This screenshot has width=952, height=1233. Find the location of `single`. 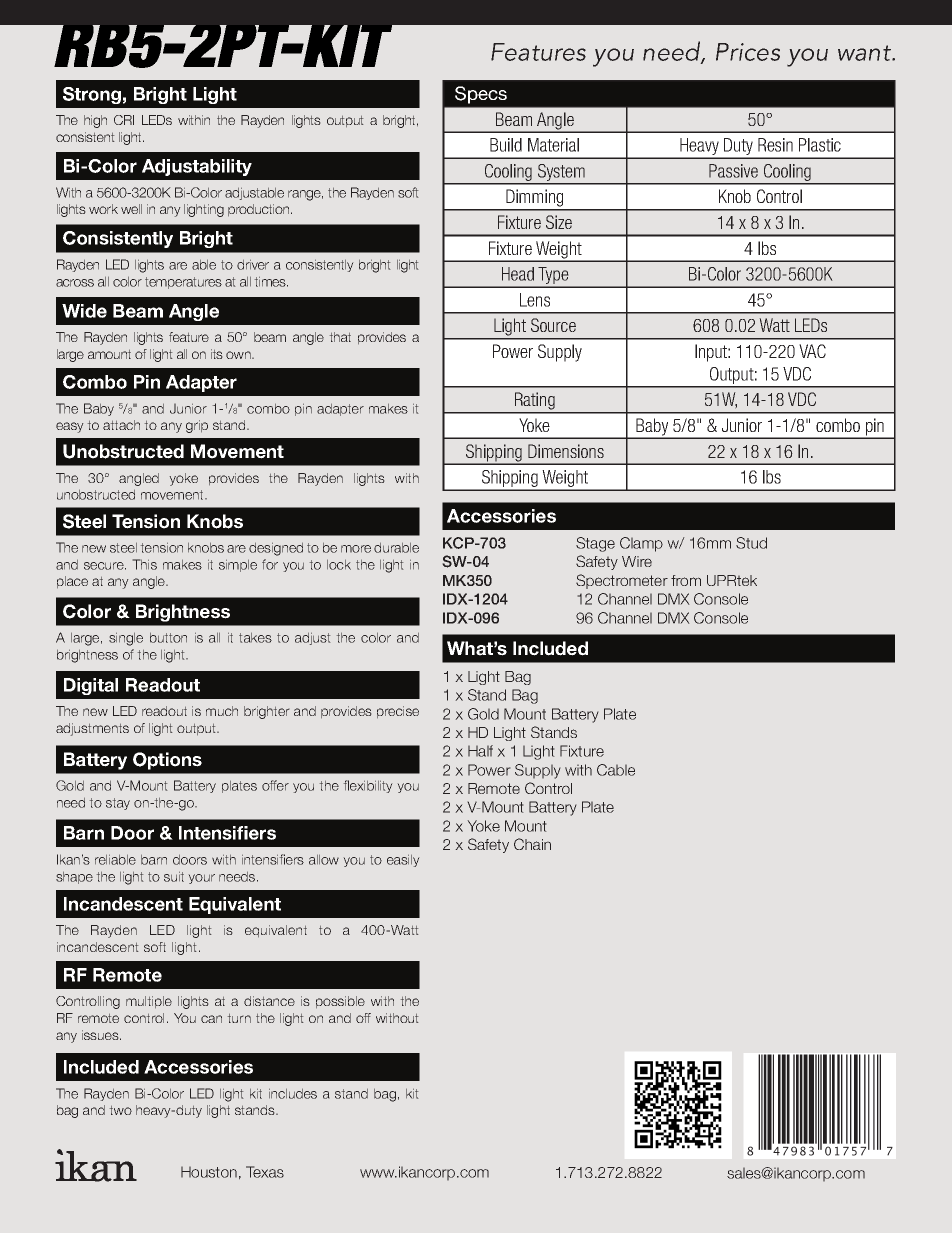

single is located at coordinates (126, 639).
